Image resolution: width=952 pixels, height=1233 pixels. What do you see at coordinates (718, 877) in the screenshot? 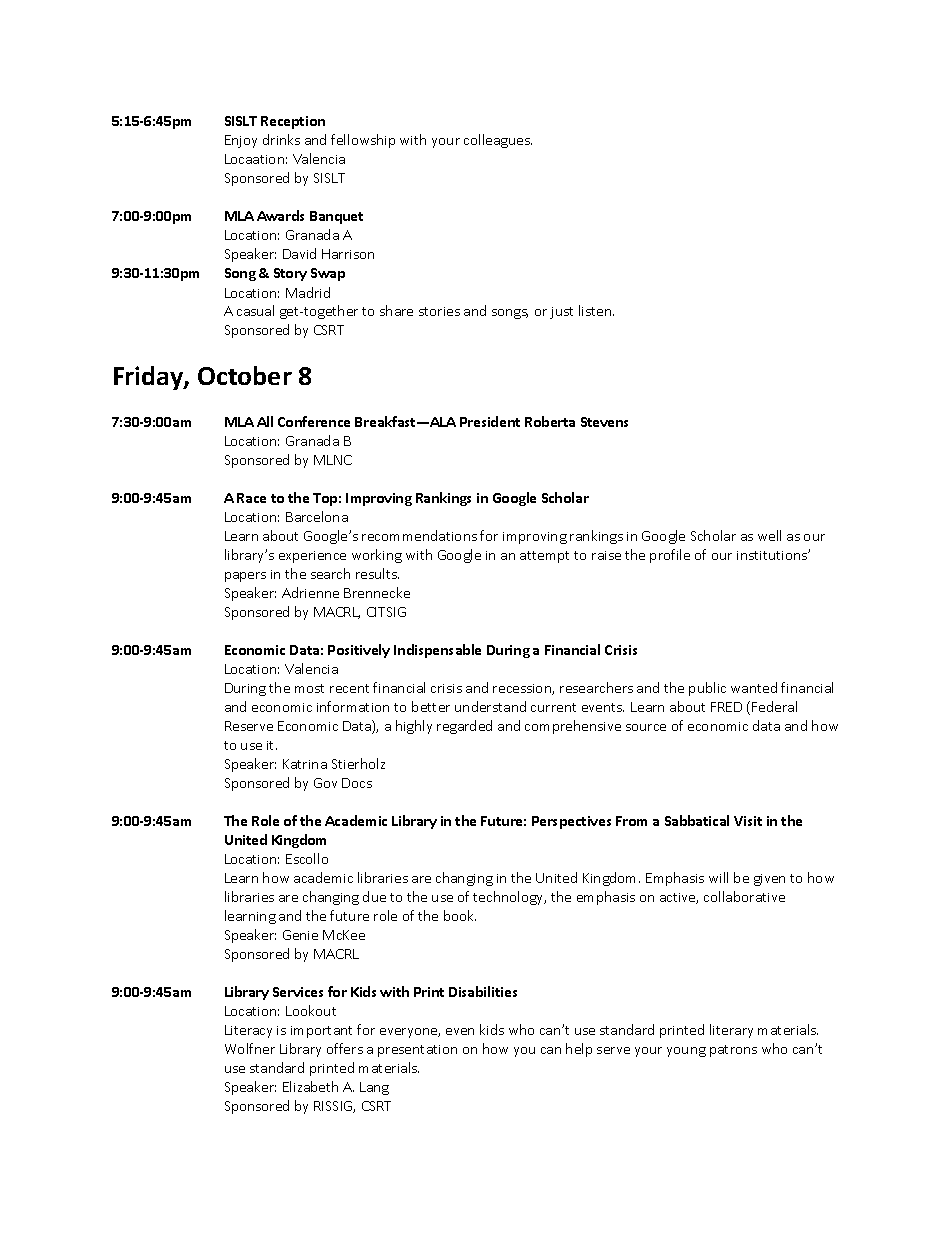
I see `will` at bounding box center [718, 877].
